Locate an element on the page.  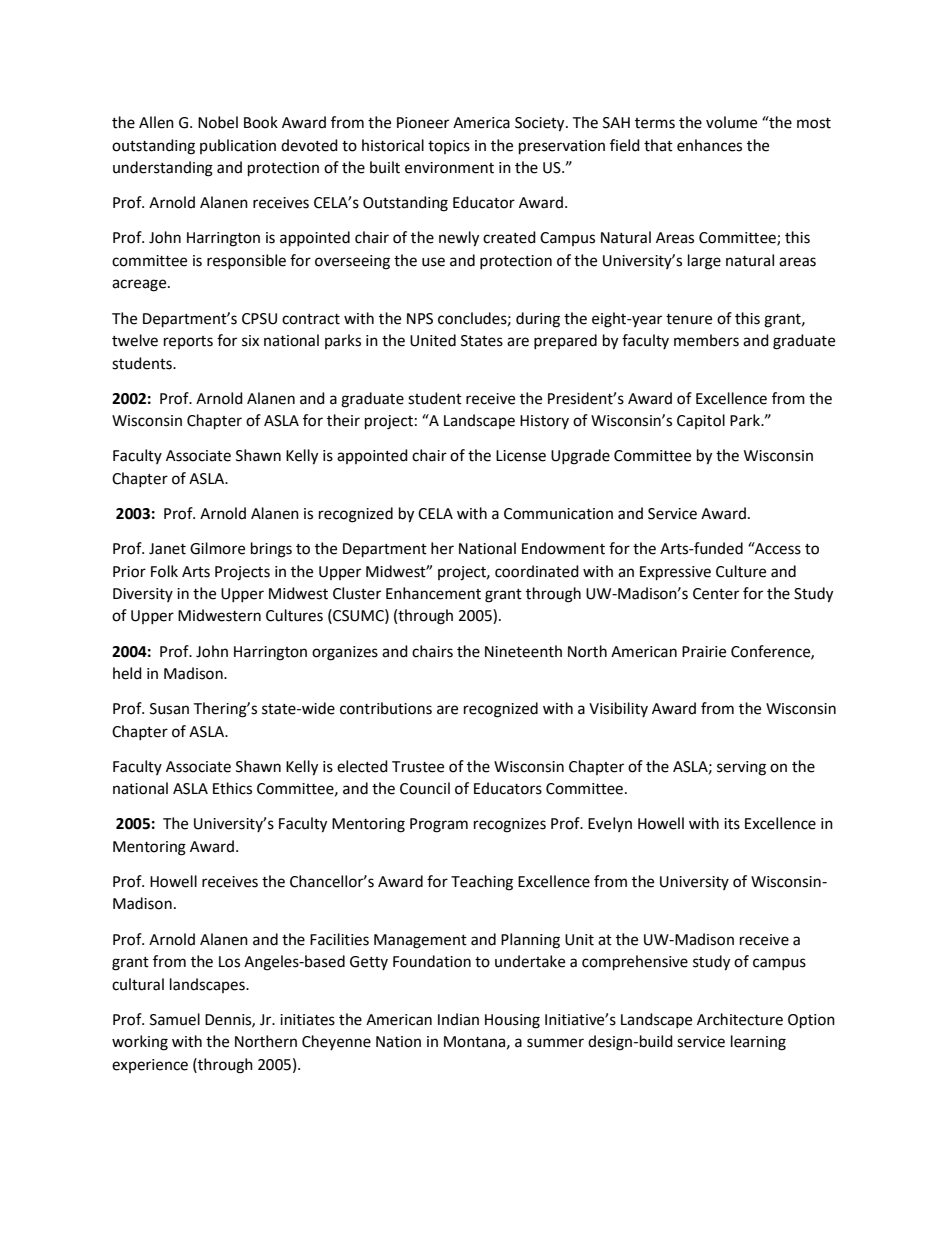
Architecture is located at coordinates (740, 1019).
